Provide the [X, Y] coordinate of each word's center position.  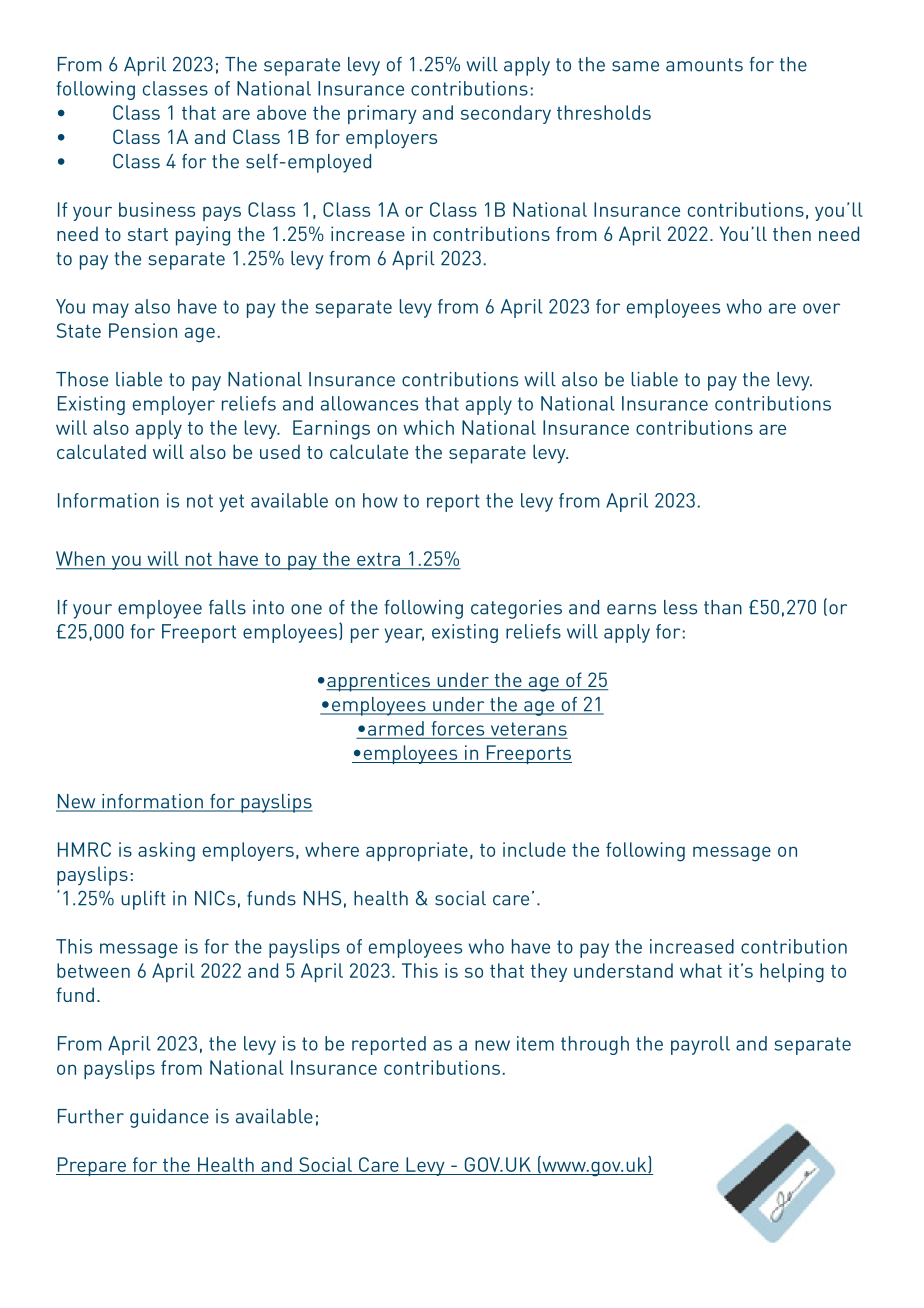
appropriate [417, 851]
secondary [506, 114]
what [701, 970]
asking [166, 852]
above [281, 112]
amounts [704, 65]
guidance [169, 1118]
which [428, 427]
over [821, 308]
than [723, 607]
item [535, 1043]
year [404, 635]
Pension [143, 330]
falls [227, 607]
